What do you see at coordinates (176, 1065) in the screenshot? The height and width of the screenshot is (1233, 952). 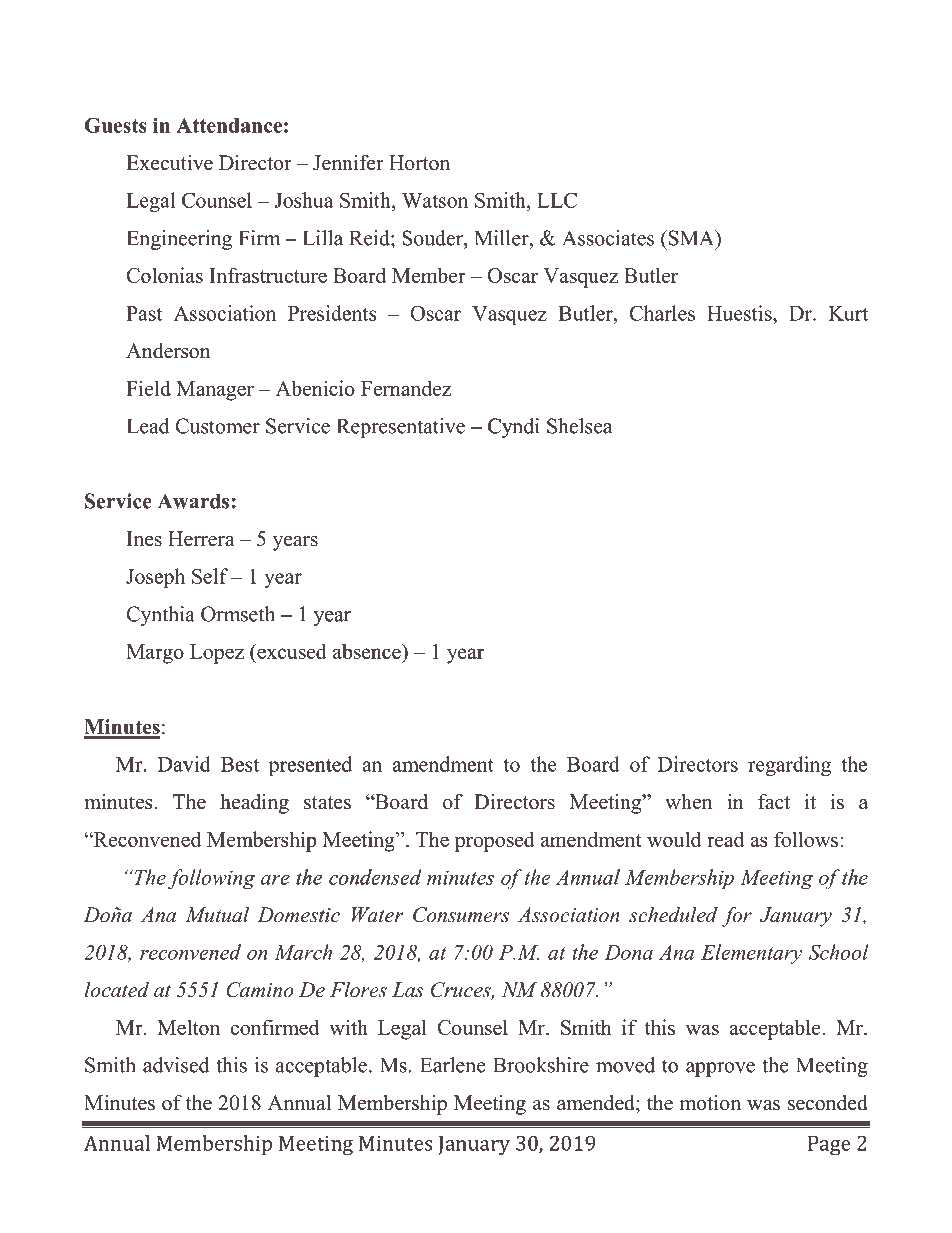 I see `advised` at bounding box center [176, 1065].
